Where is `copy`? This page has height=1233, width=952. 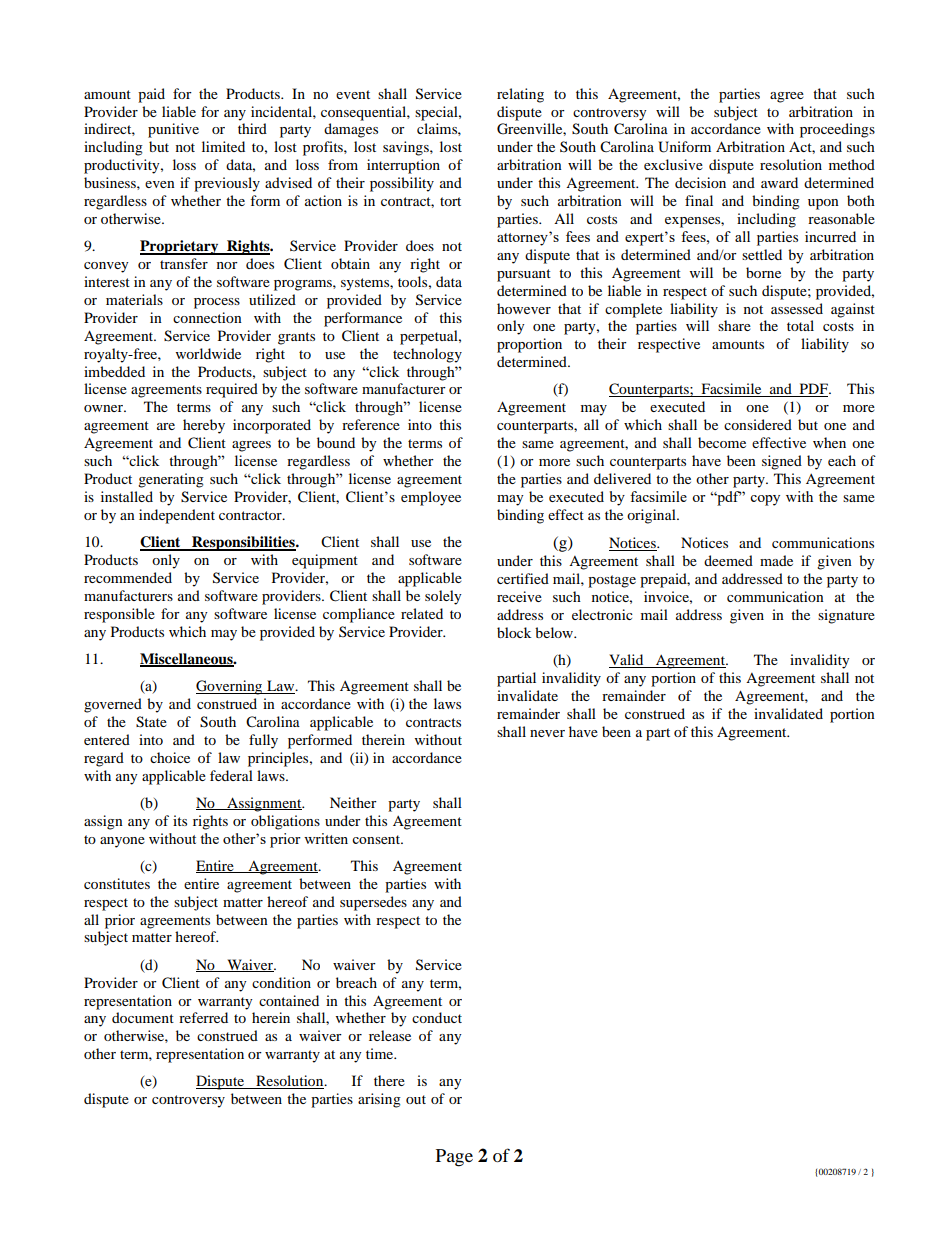 copy is located at coordinates (765, 500).
